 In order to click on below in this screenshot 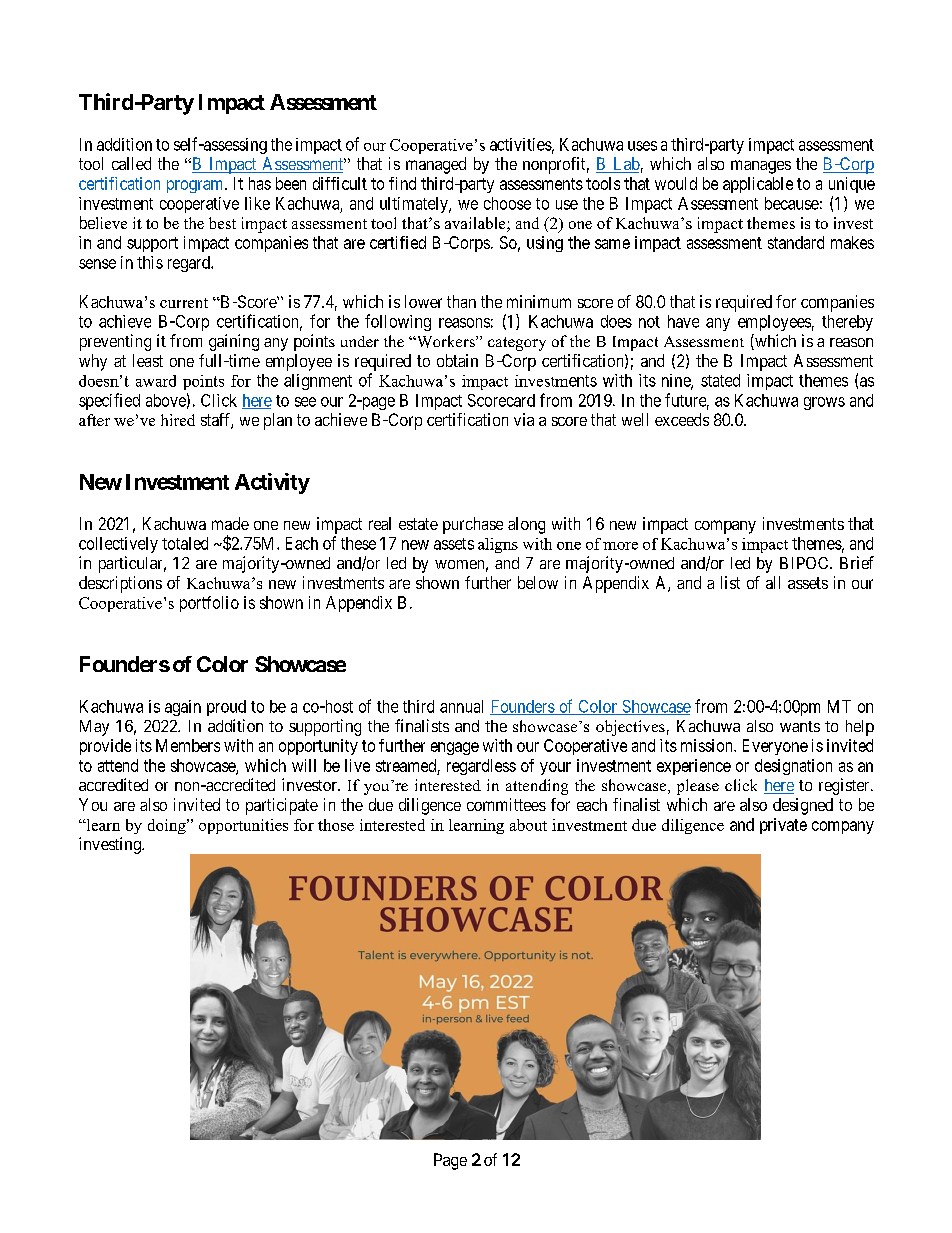, I will do `click(538, 582)`.
